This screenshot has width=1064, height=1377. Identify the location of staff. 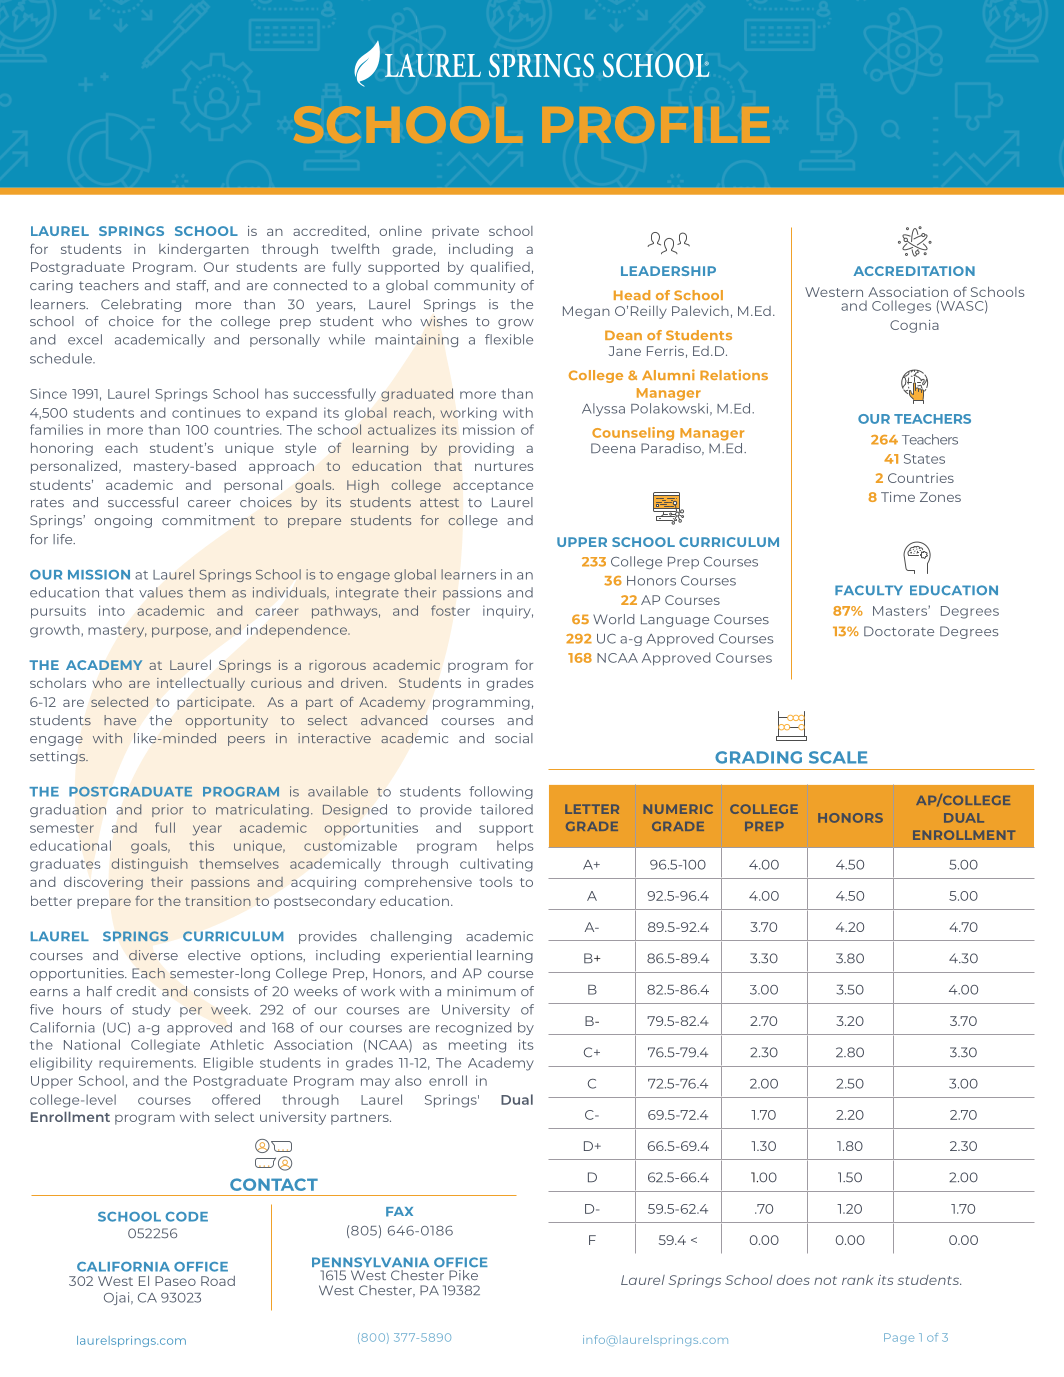
(192, 286).
